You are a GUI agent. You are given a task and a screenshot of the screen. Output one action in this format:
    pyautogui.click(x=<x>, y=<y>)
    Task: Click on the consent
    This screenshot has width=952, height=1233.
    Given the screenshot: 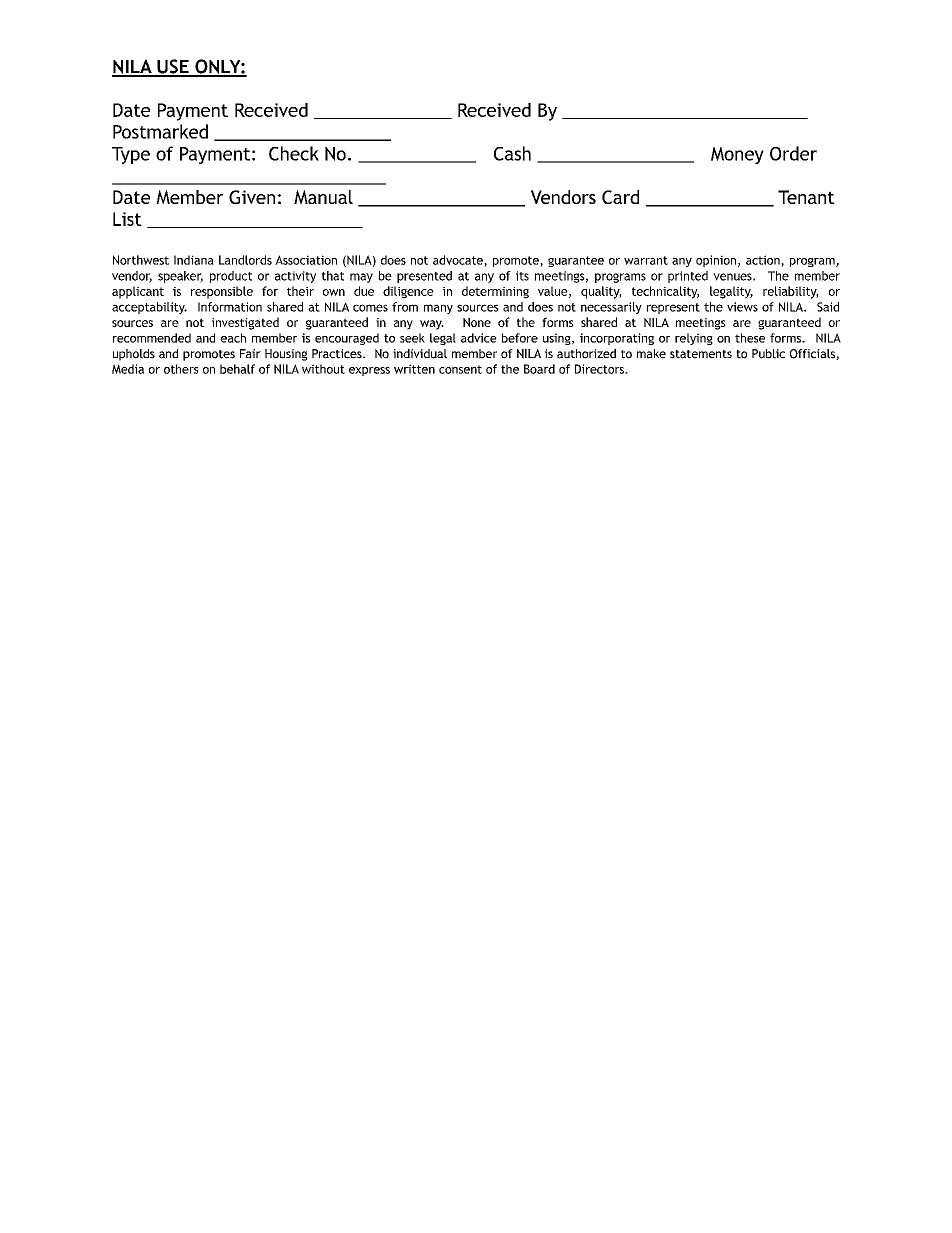 What is the action you would take?
    pyautogui.click(x=460, y=369)
